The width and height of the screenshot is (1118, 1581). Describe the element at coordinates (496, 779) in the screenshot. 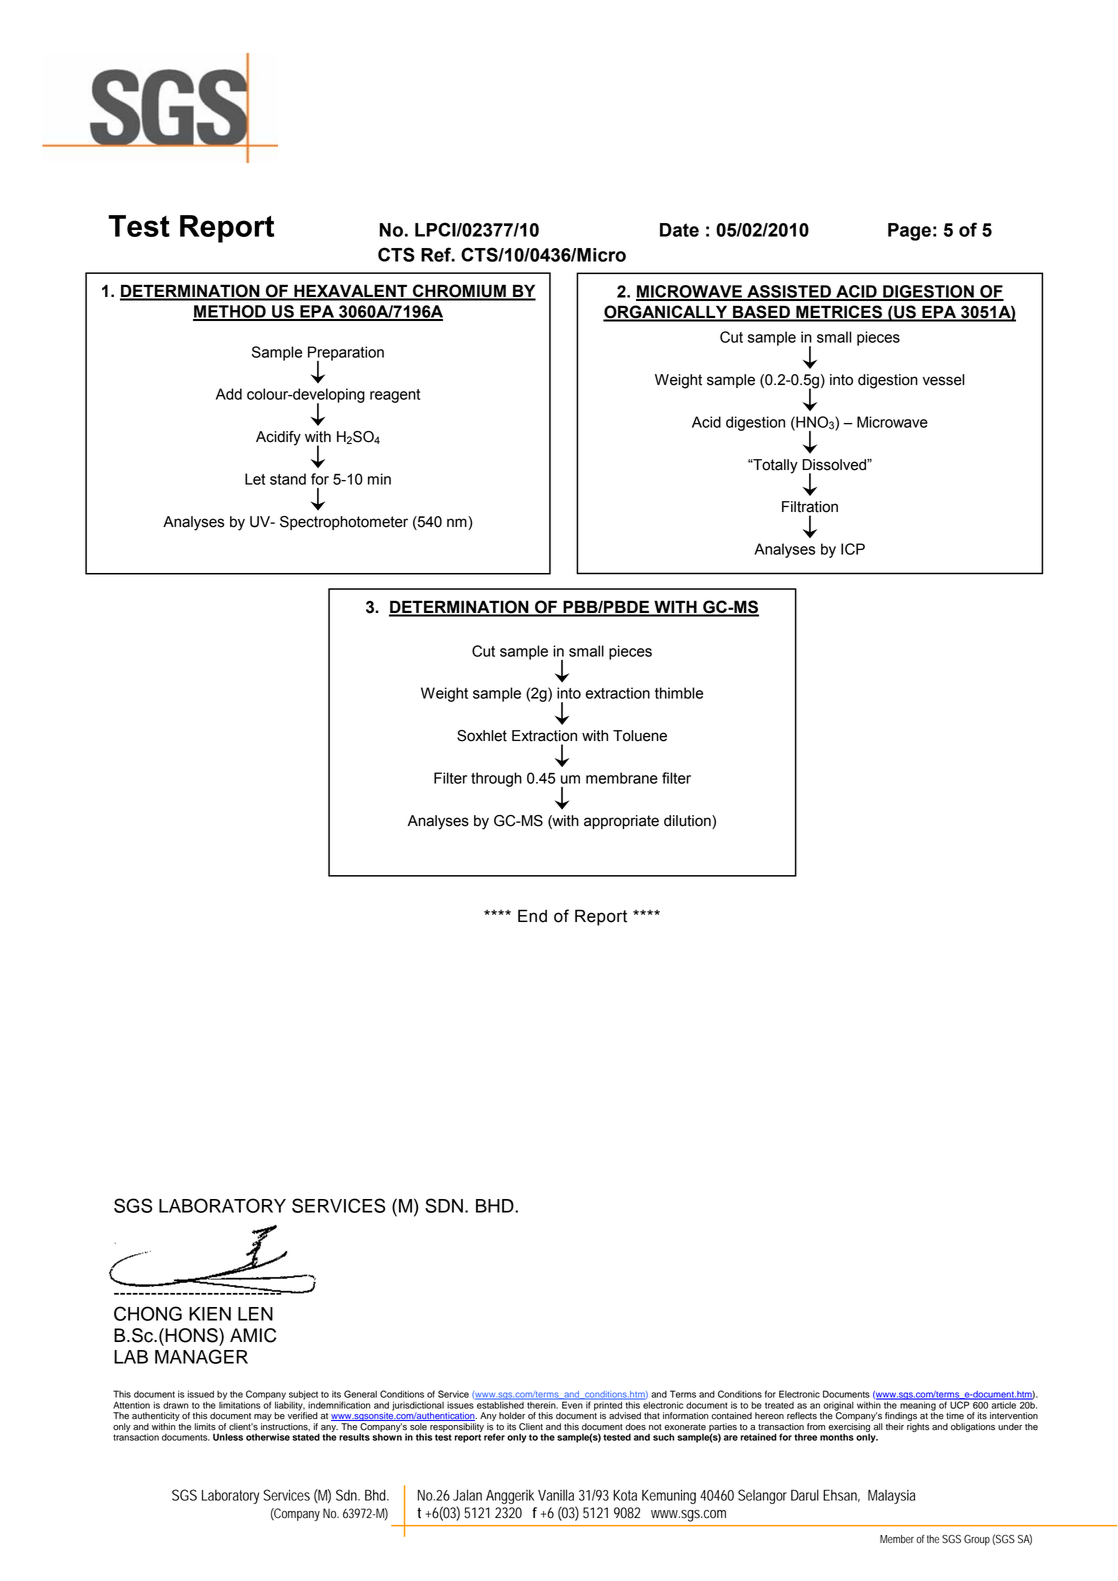

I see `through` at that location.
